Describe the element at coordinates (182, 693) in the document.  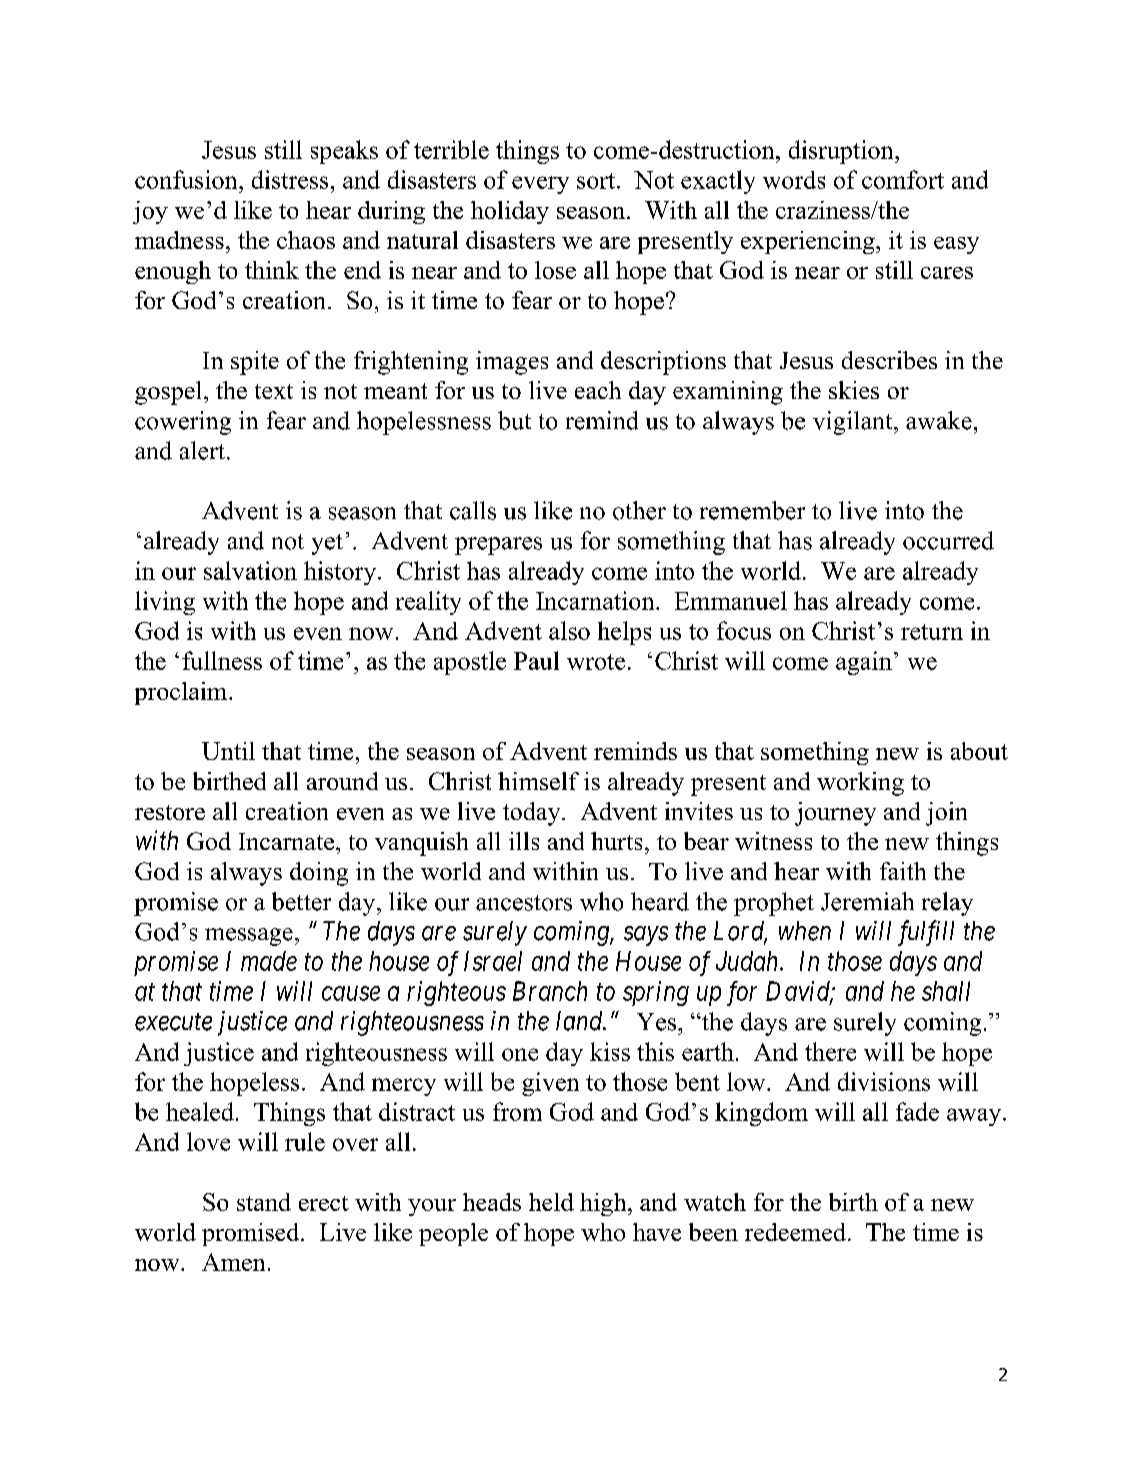
I see `proclaim` at that location.
